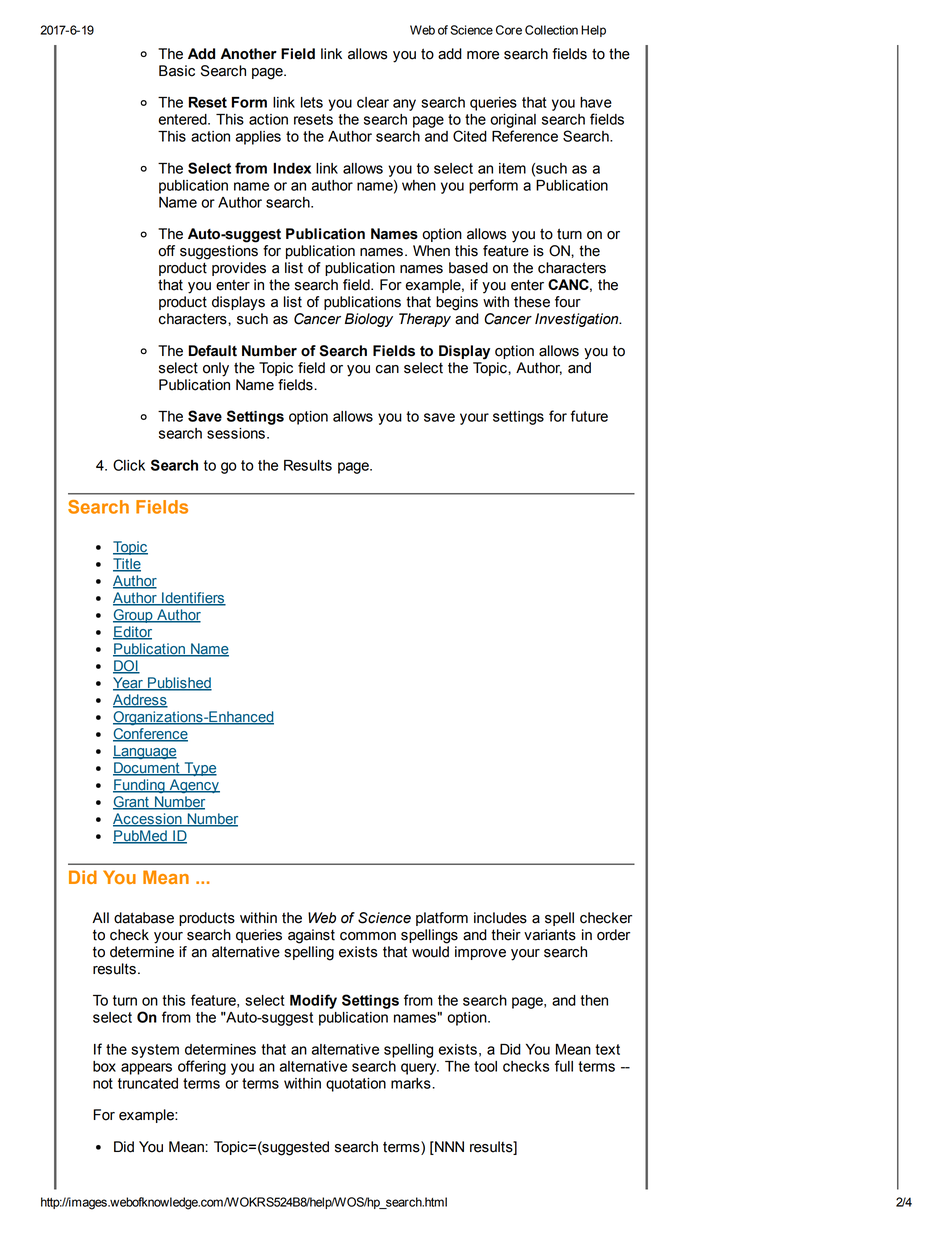  I want to click on Identifiers, so click(193, 599).
